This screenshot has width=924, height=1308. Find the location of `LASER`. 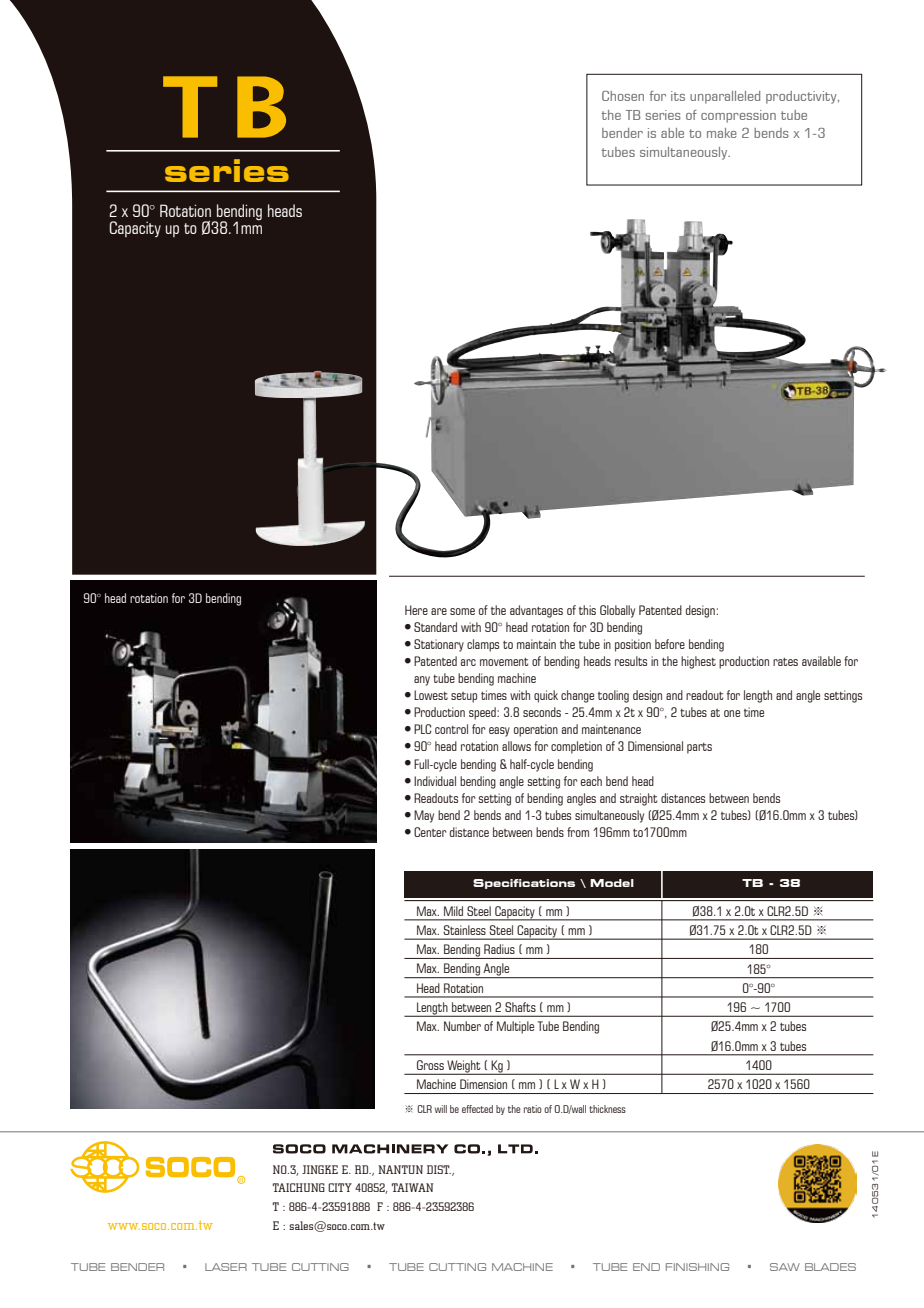

LASER is located at coordinates (226, 1267).
